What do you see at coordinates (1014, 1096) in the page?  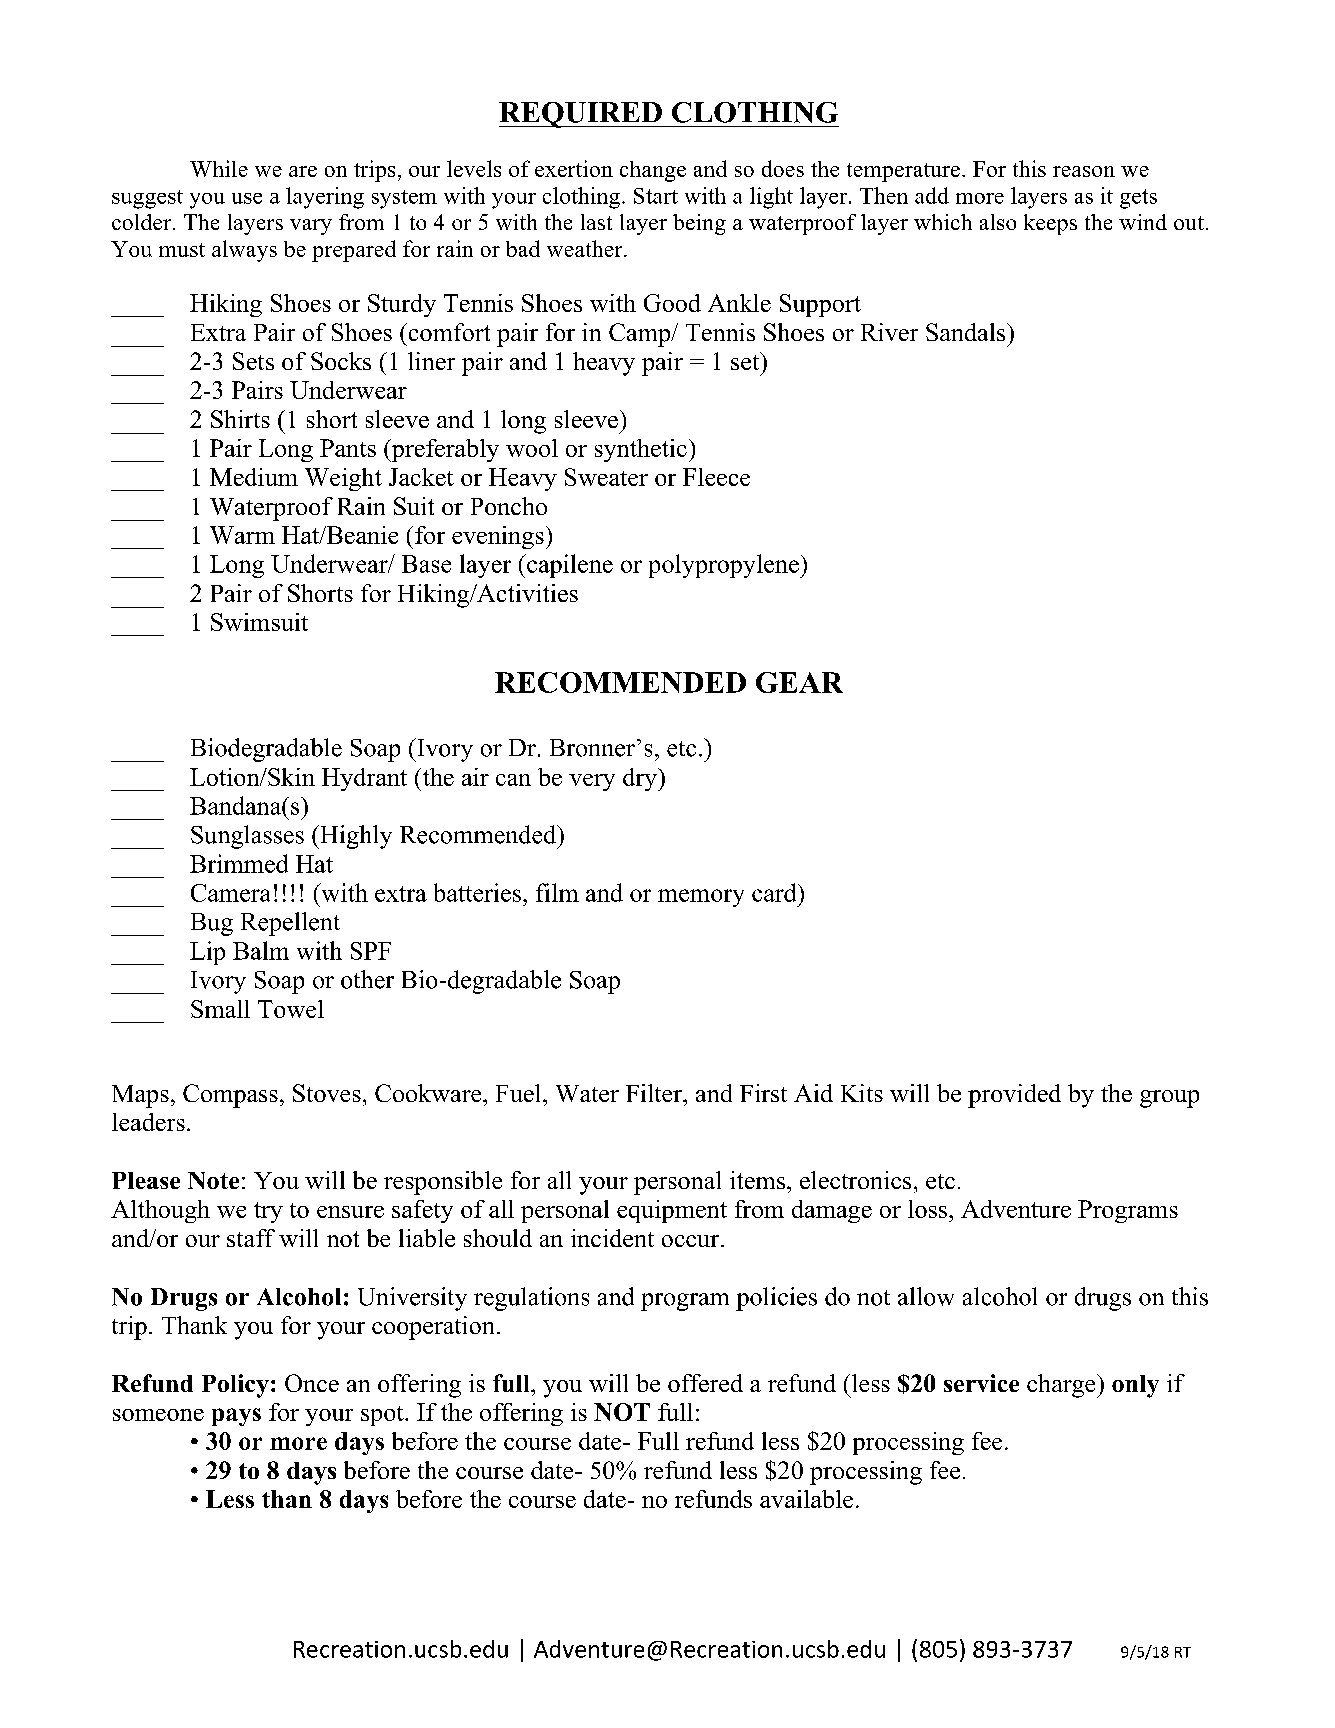 I see `provided` at bounding box center [1014, 1096].
